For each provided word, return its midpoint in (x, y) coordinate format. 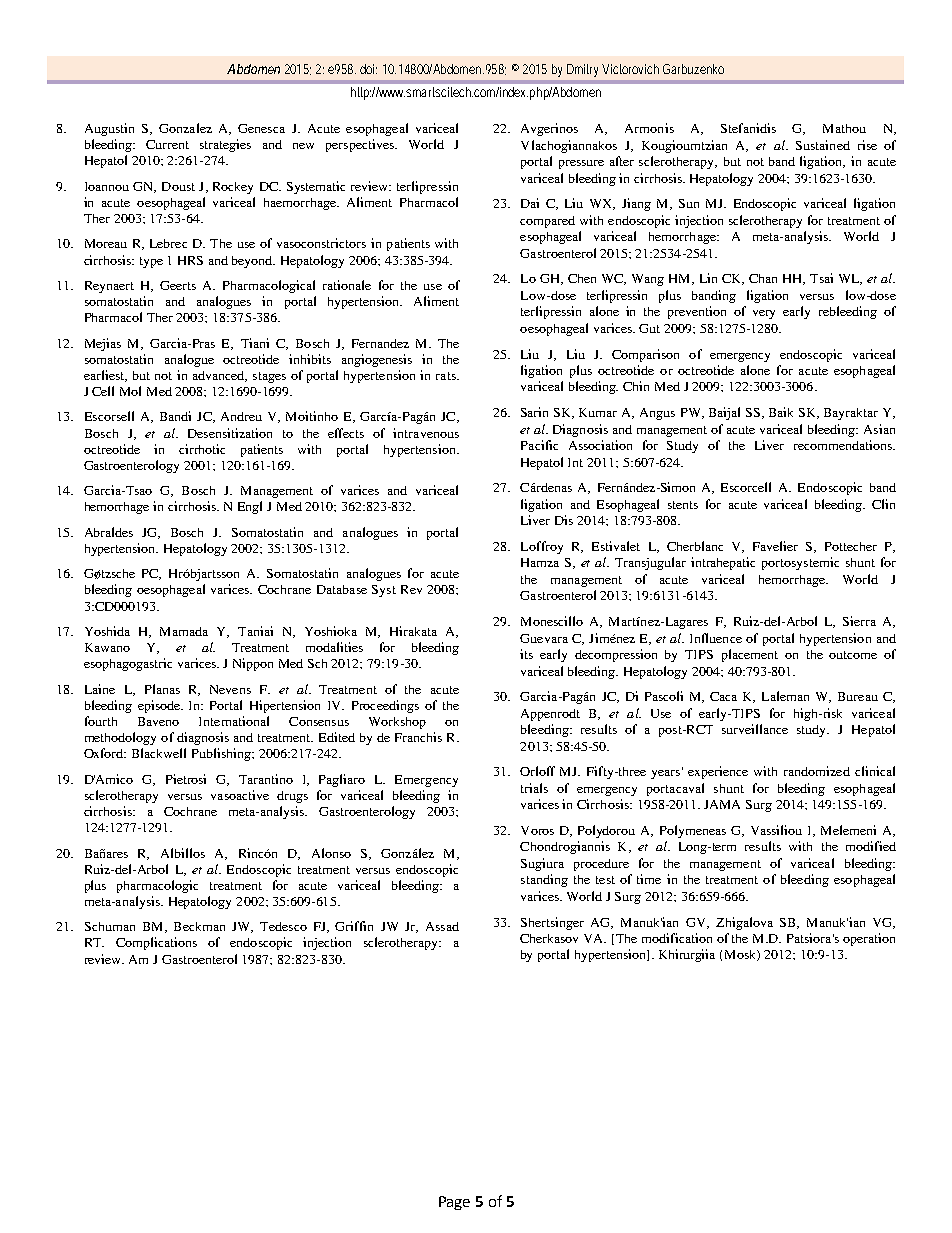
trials (534, 788)
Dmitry (582, 70)
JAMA (722, 804)
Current (167, 144)
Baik (781, 412)
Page (454, 1203)
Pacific (539, 445)
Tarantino (266, 779)
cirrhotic (202, 449)
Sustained (823, 145)
